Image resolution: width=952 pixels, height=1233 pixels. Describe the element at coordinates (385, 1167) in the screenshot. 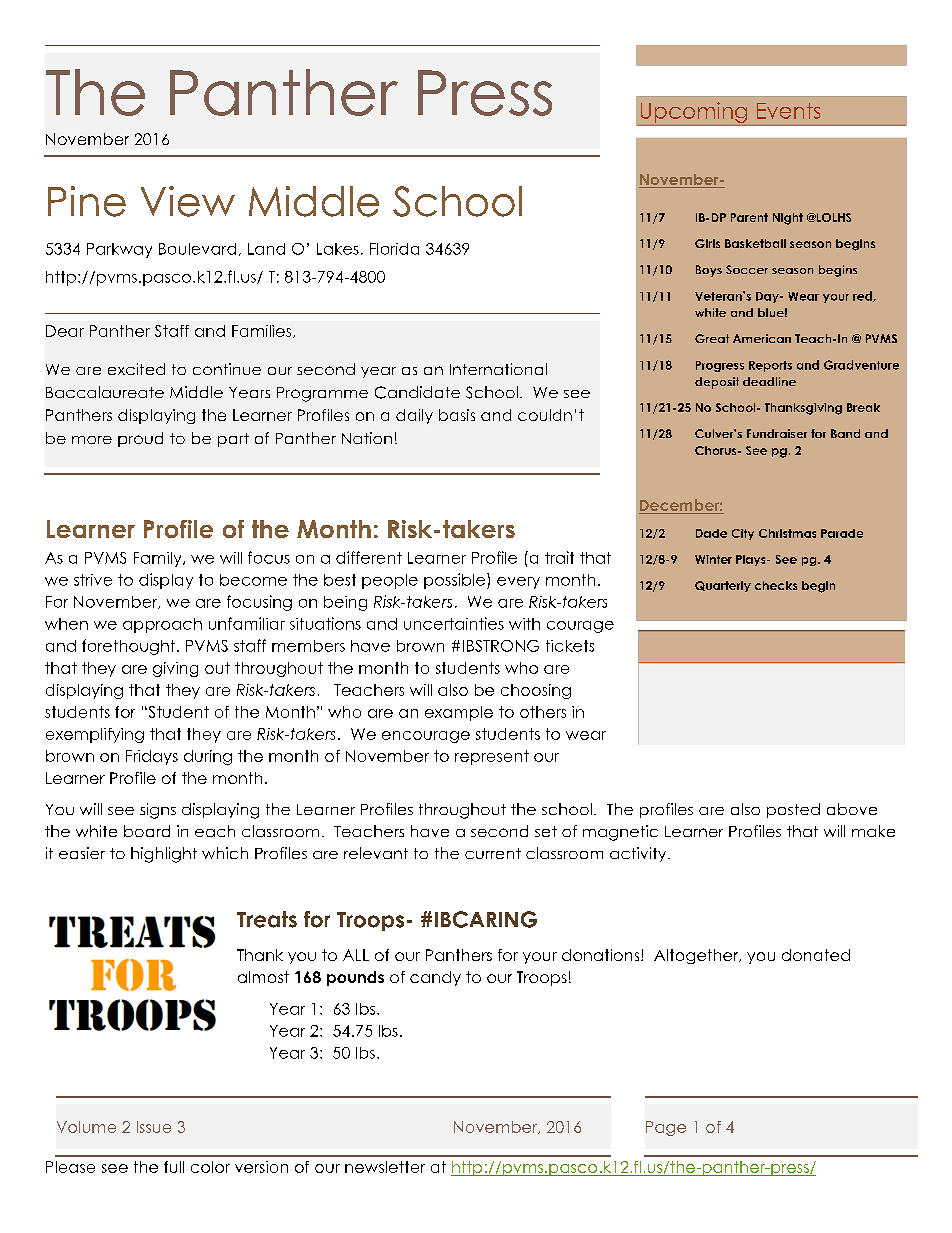

I see `newsletter` at that location.
